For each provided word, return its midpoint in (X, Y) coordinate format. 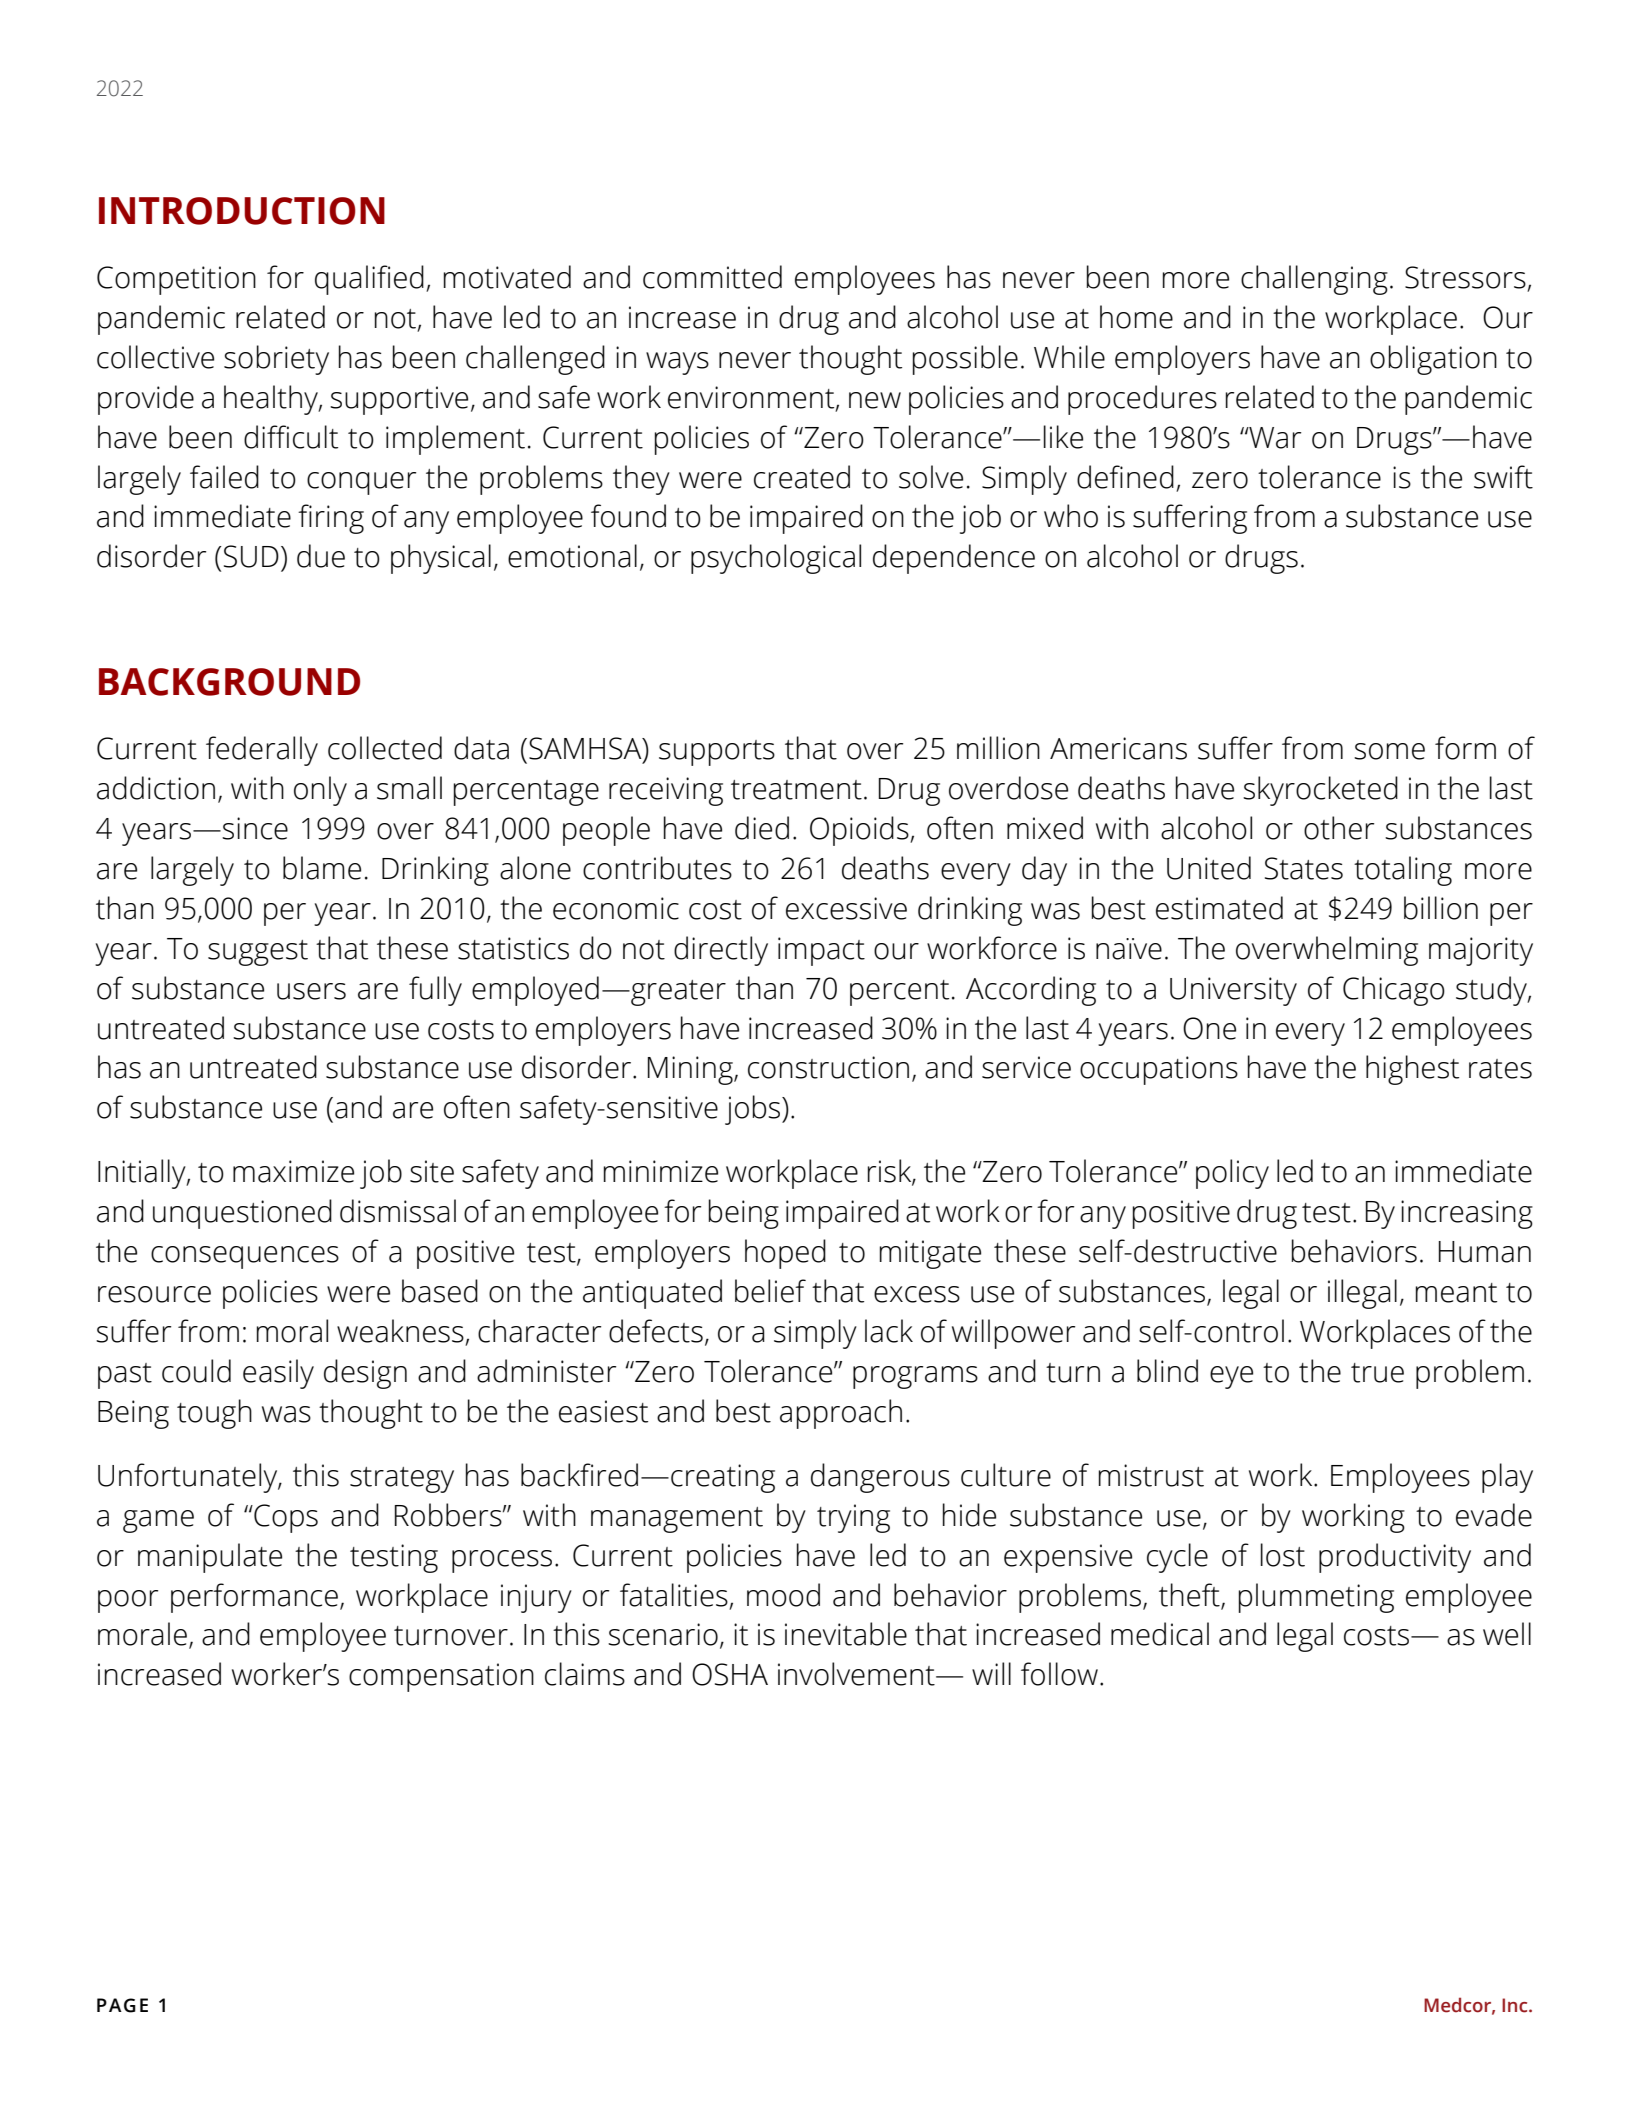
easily (278, 1374)
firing (331, 519)
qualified (369, 280)
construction (828, 1067)
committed (712, 277)
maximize (293, 1171)
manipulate (210, 1558)
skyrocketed (1320, 791)
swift (1503, 477)
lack (889, 1331)
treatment (796, 790)
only (320, 791)
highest (1412, 1070)
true (1377, 1373)
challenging (1314, 280)
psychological (776, 559)
